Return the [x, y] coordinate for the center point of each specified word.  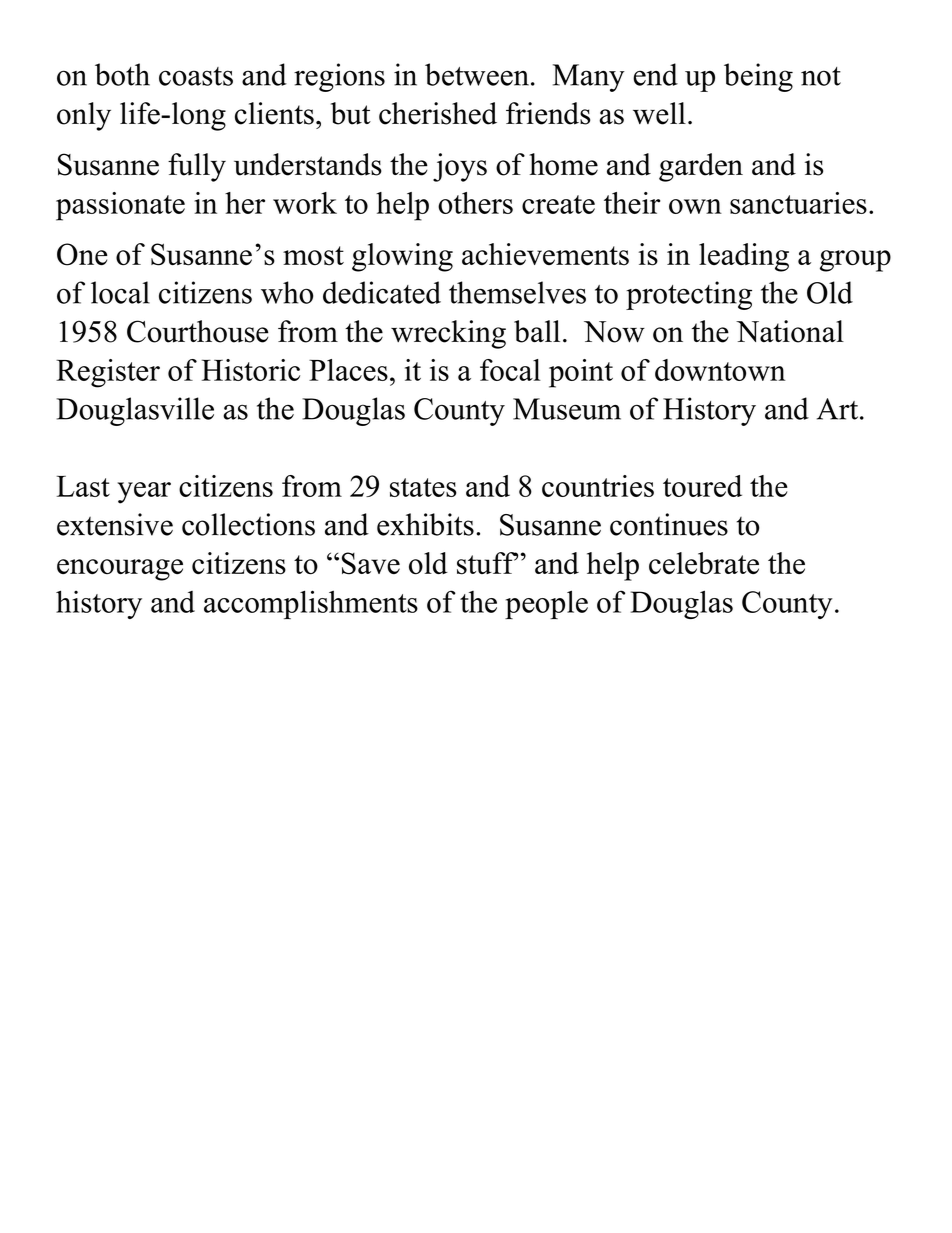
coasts [196, 76]
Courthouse [198, 331]
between [477, 74]
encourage [120, 570]
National [790, 331]
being [758, 77]
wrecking [448, 334]
